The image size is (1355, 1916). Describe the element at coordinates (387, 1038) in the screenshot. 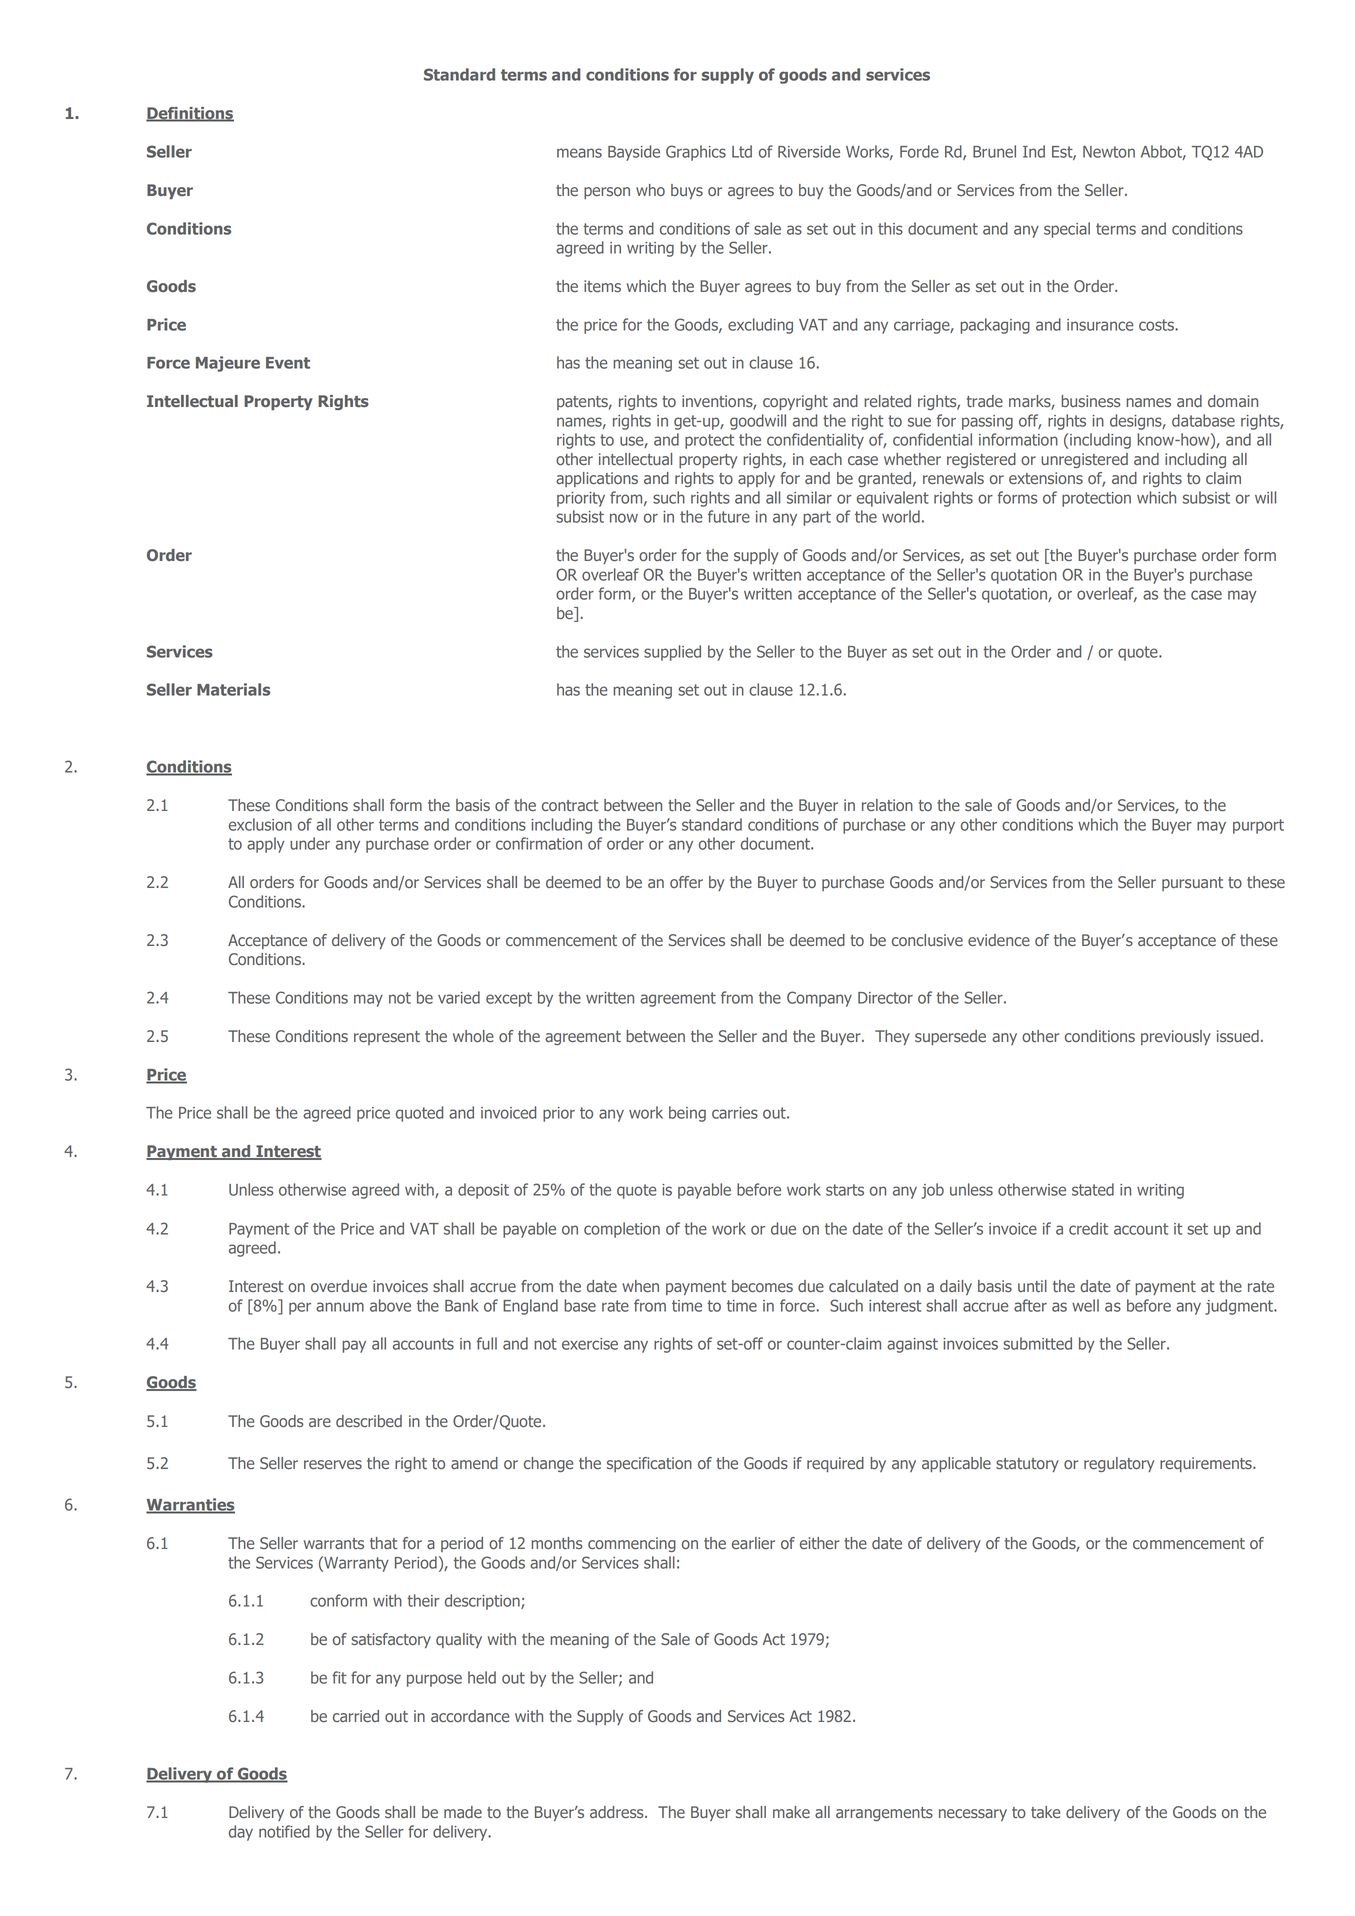

I see `represent` at that location.
